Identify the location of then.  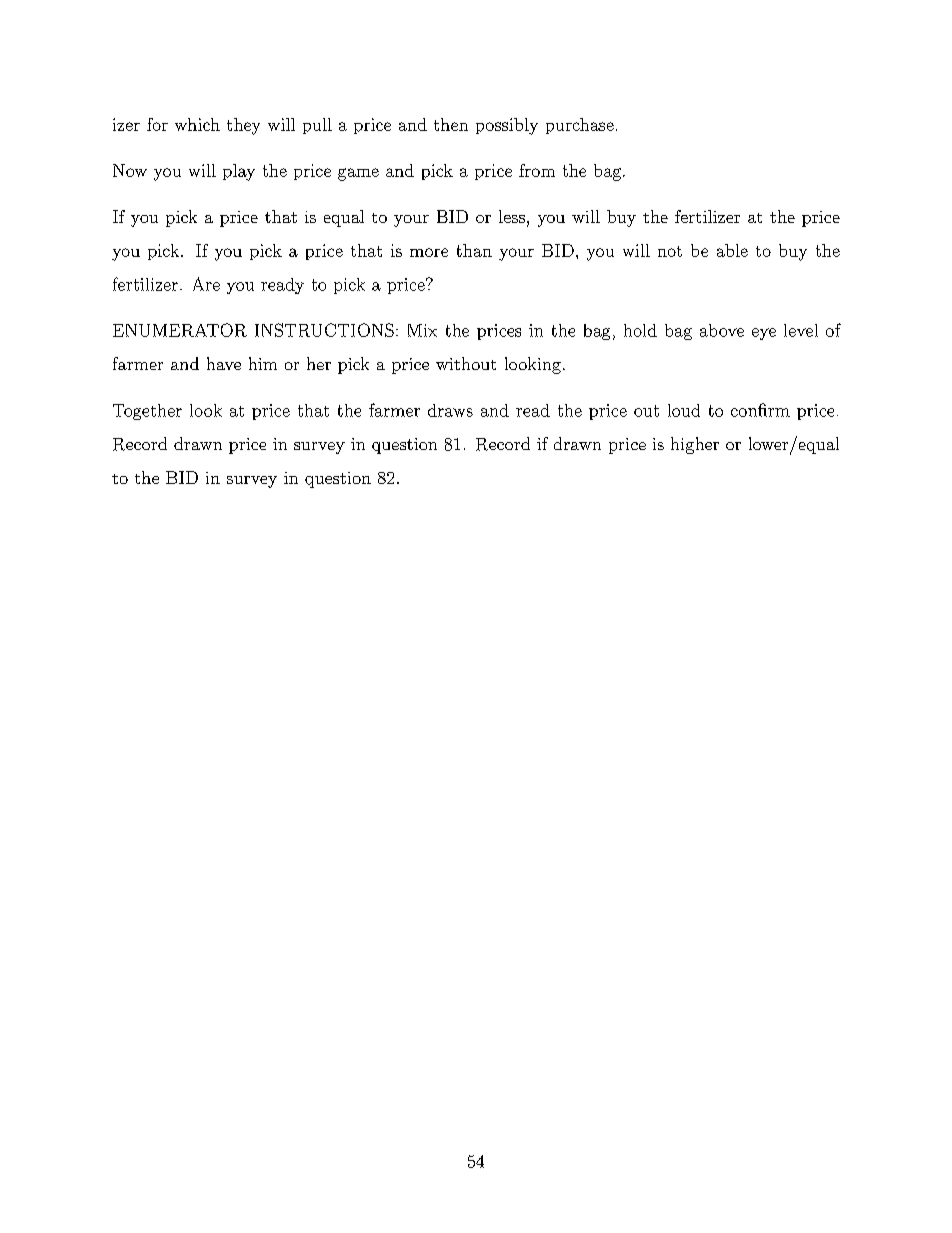
(451, 124).
